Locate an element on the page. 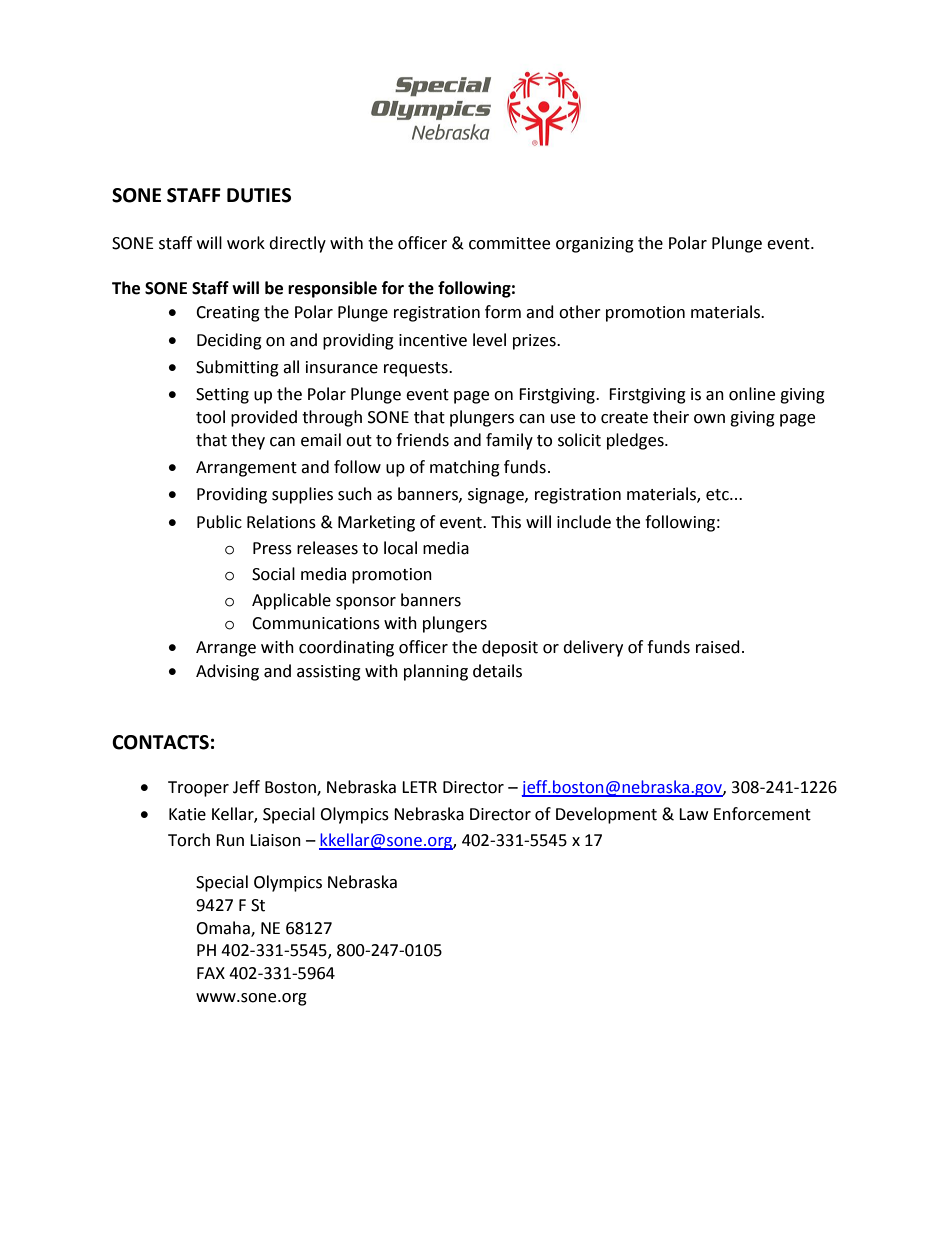 The image size is (952, 1233). Liaison is located at coordinates (275, 840).
